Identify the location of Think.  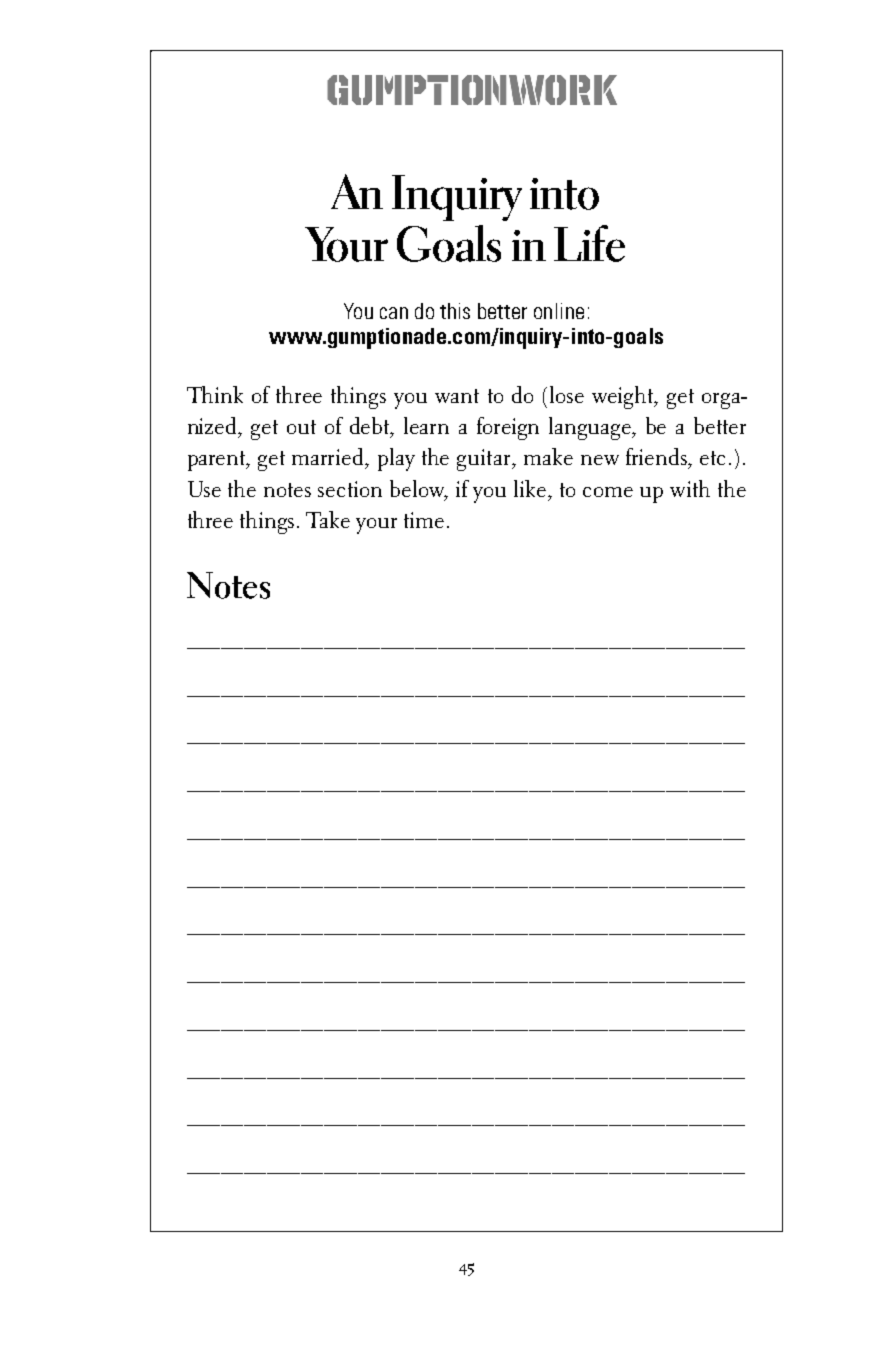
(215, 394).
